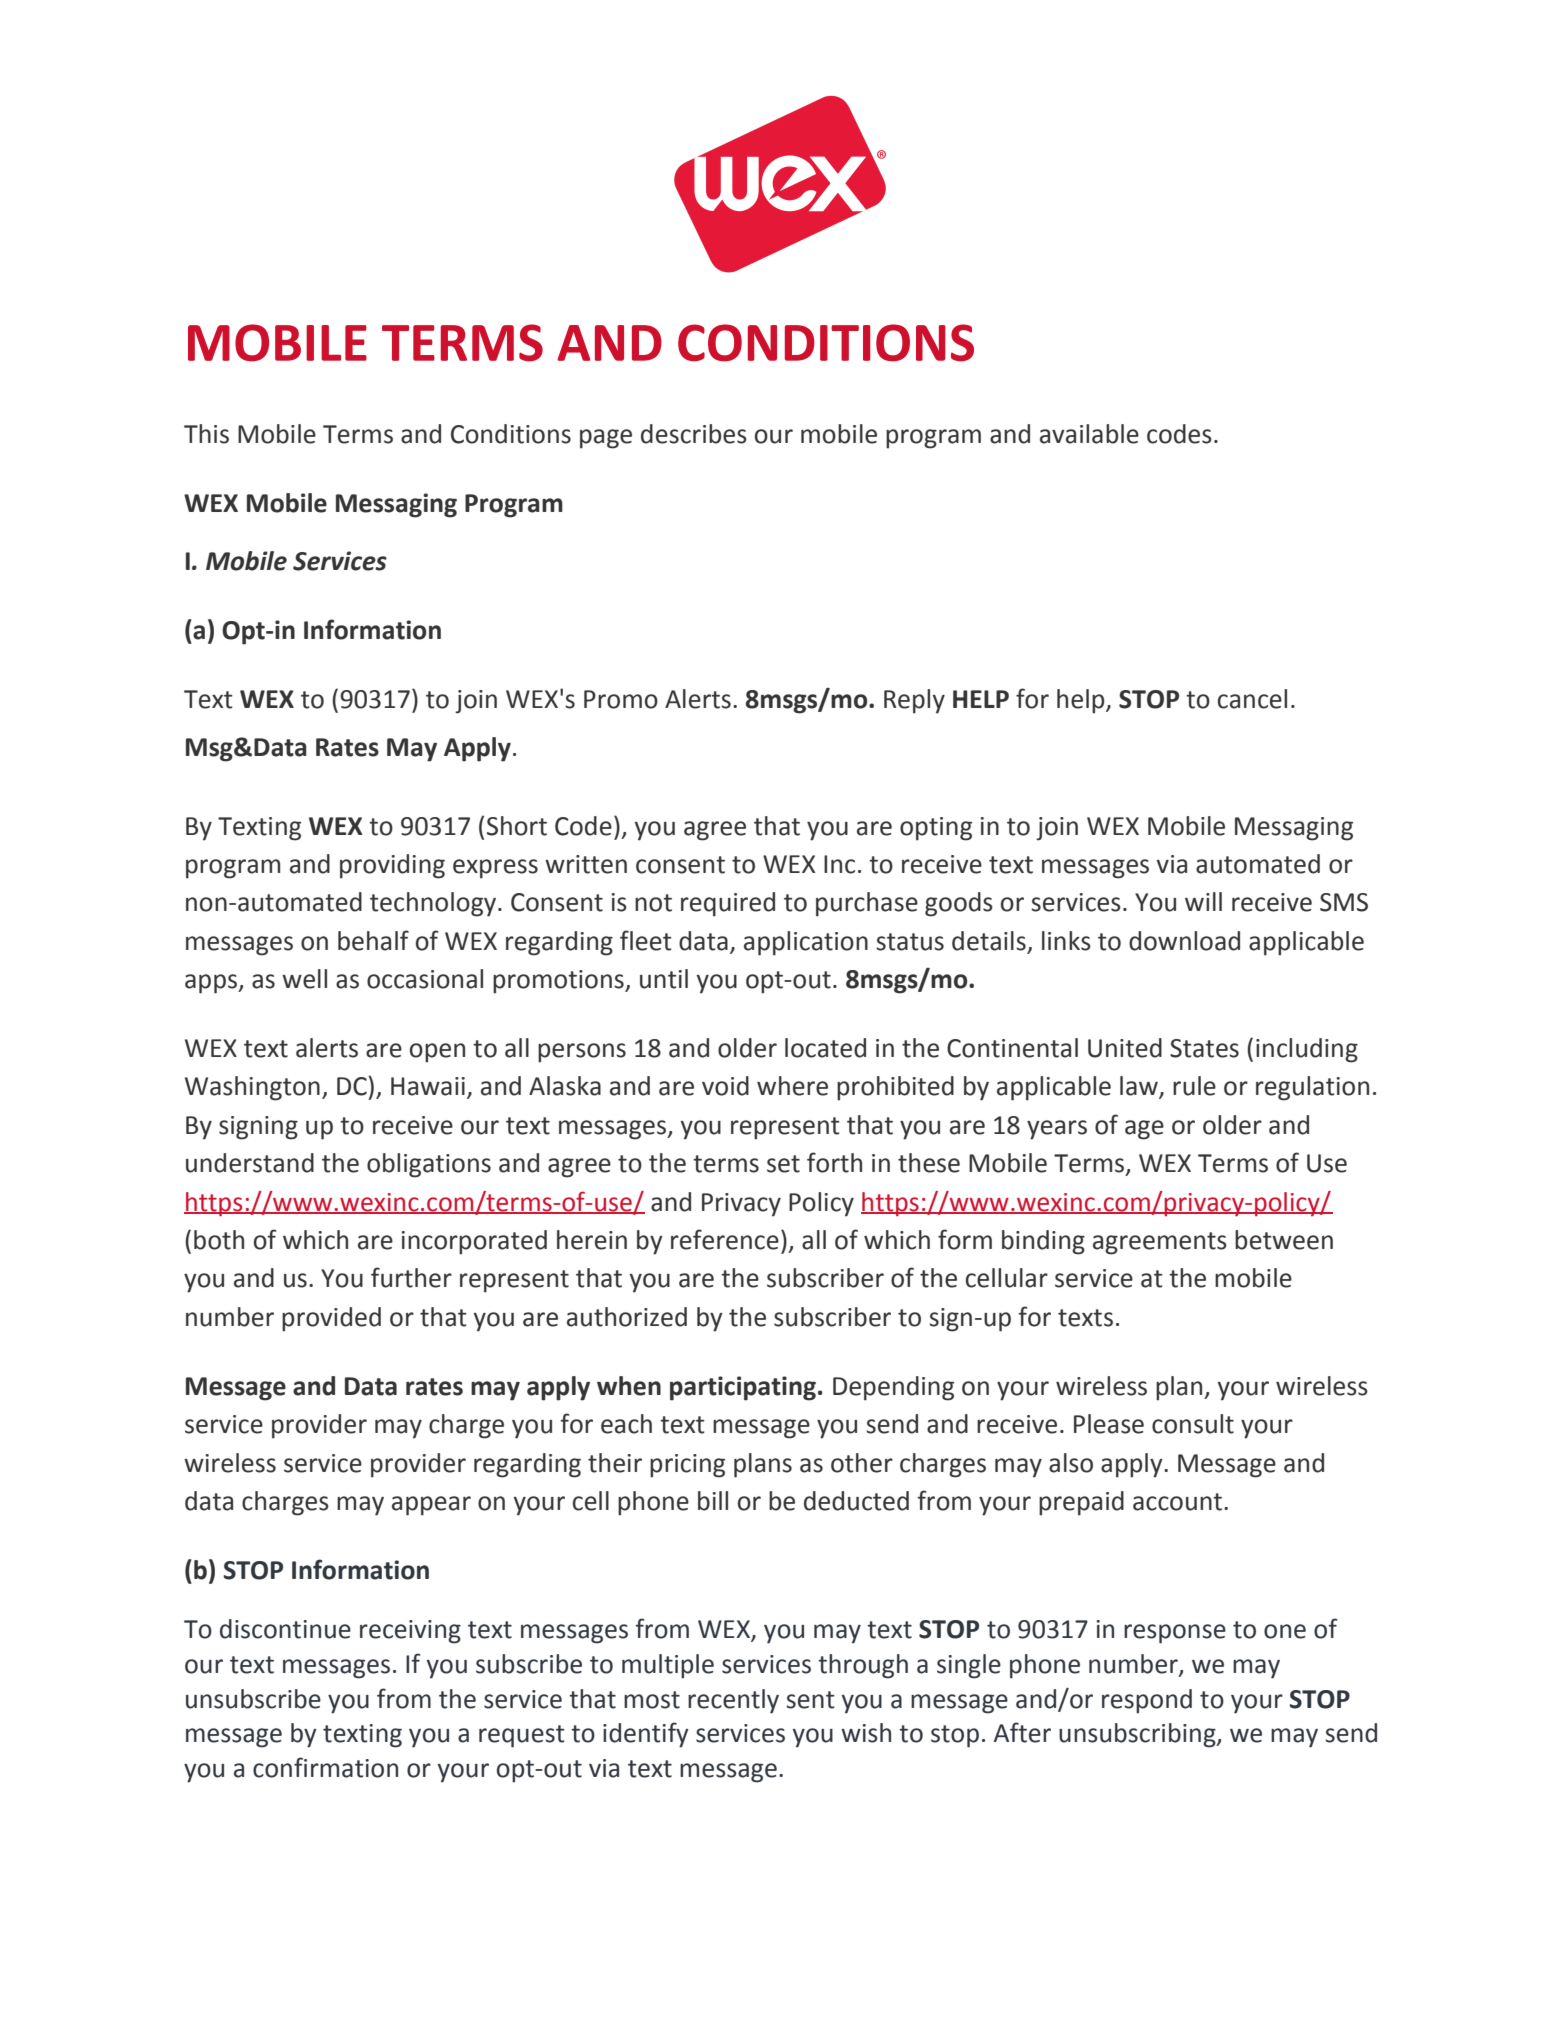 The height and width of the screenshot is (2026, 1565). What do you see at coordinates (304, 979) in the screenshot?
I see `well` at bounding box center [304, 979].
